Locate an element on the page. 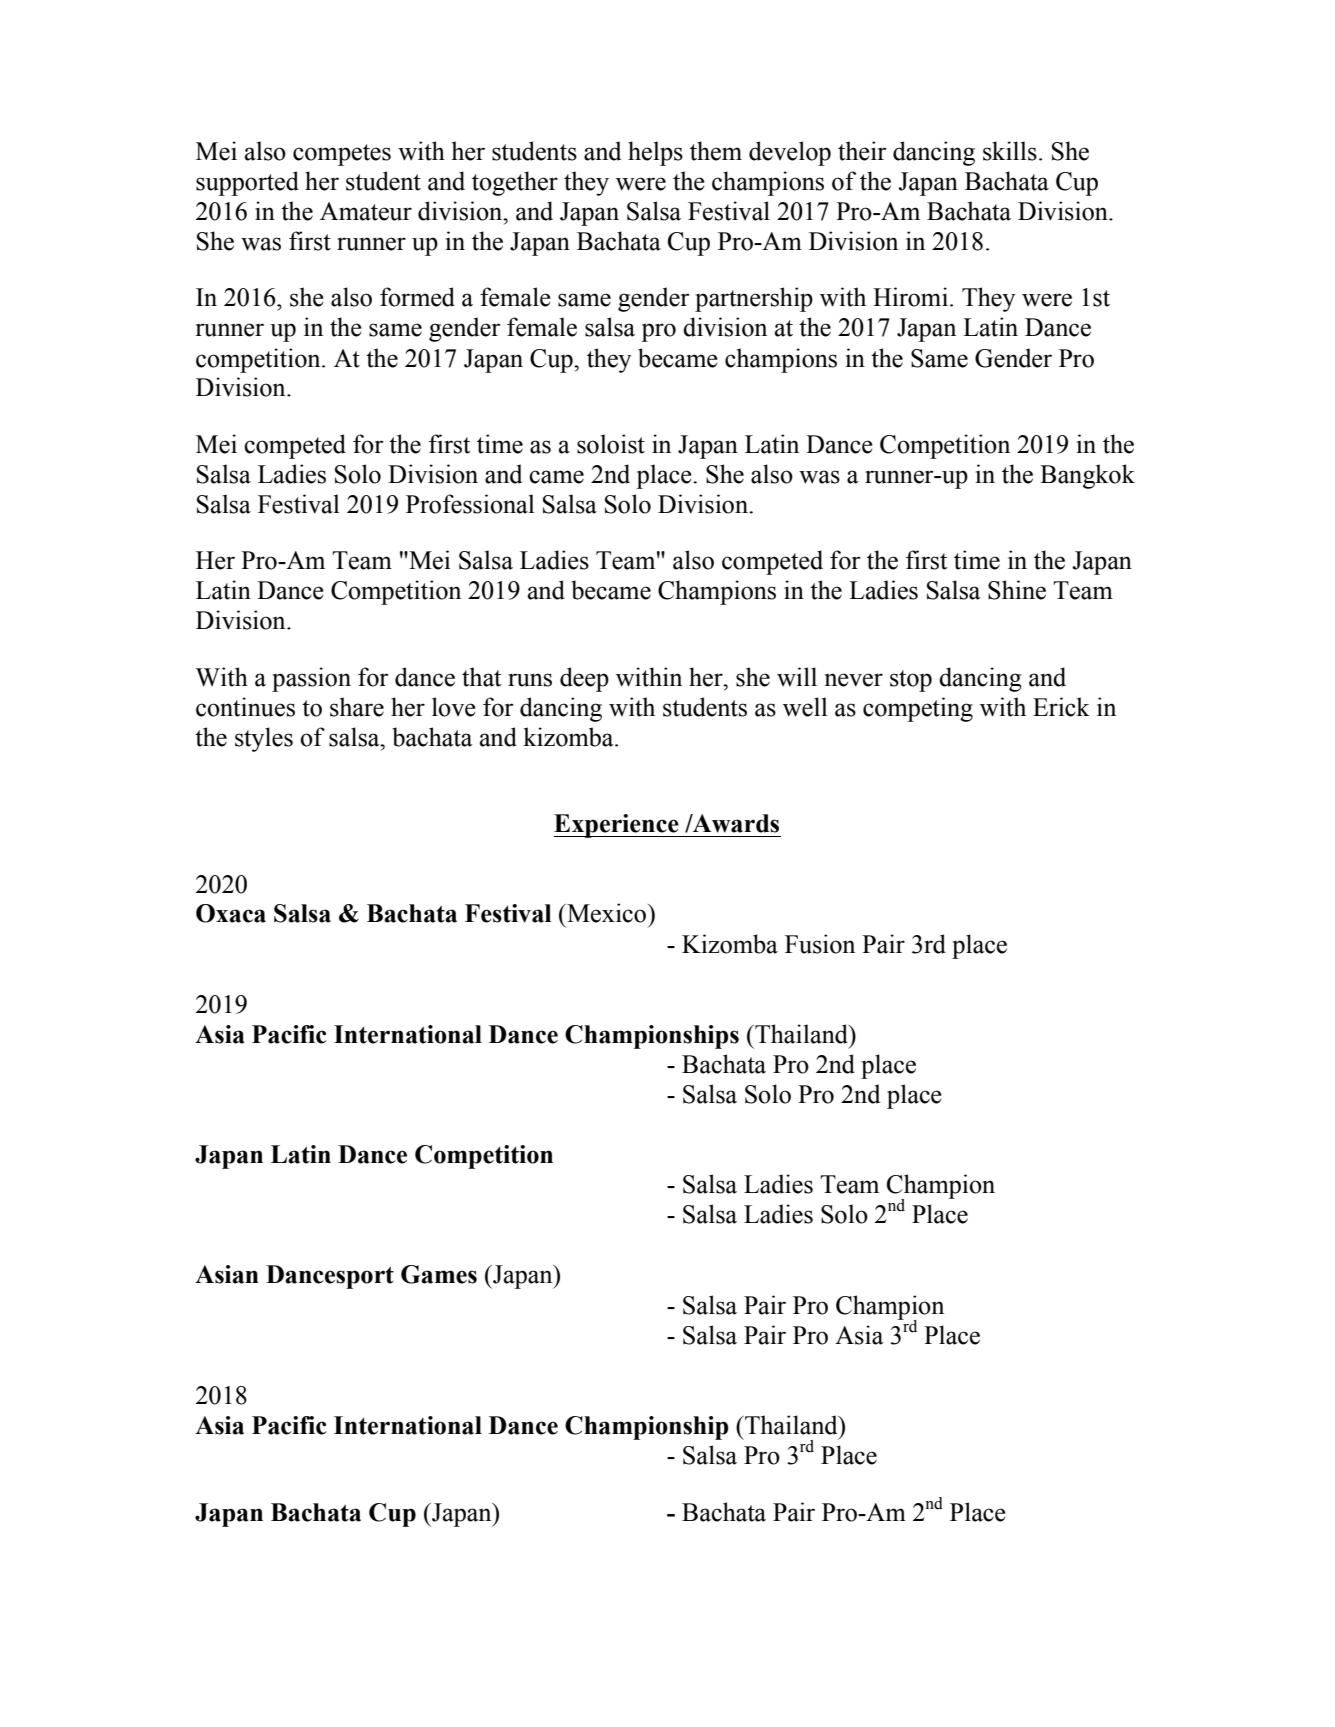 The height and width of the image is (1727, 1335). partnership is located at coordinates (754, 299).
